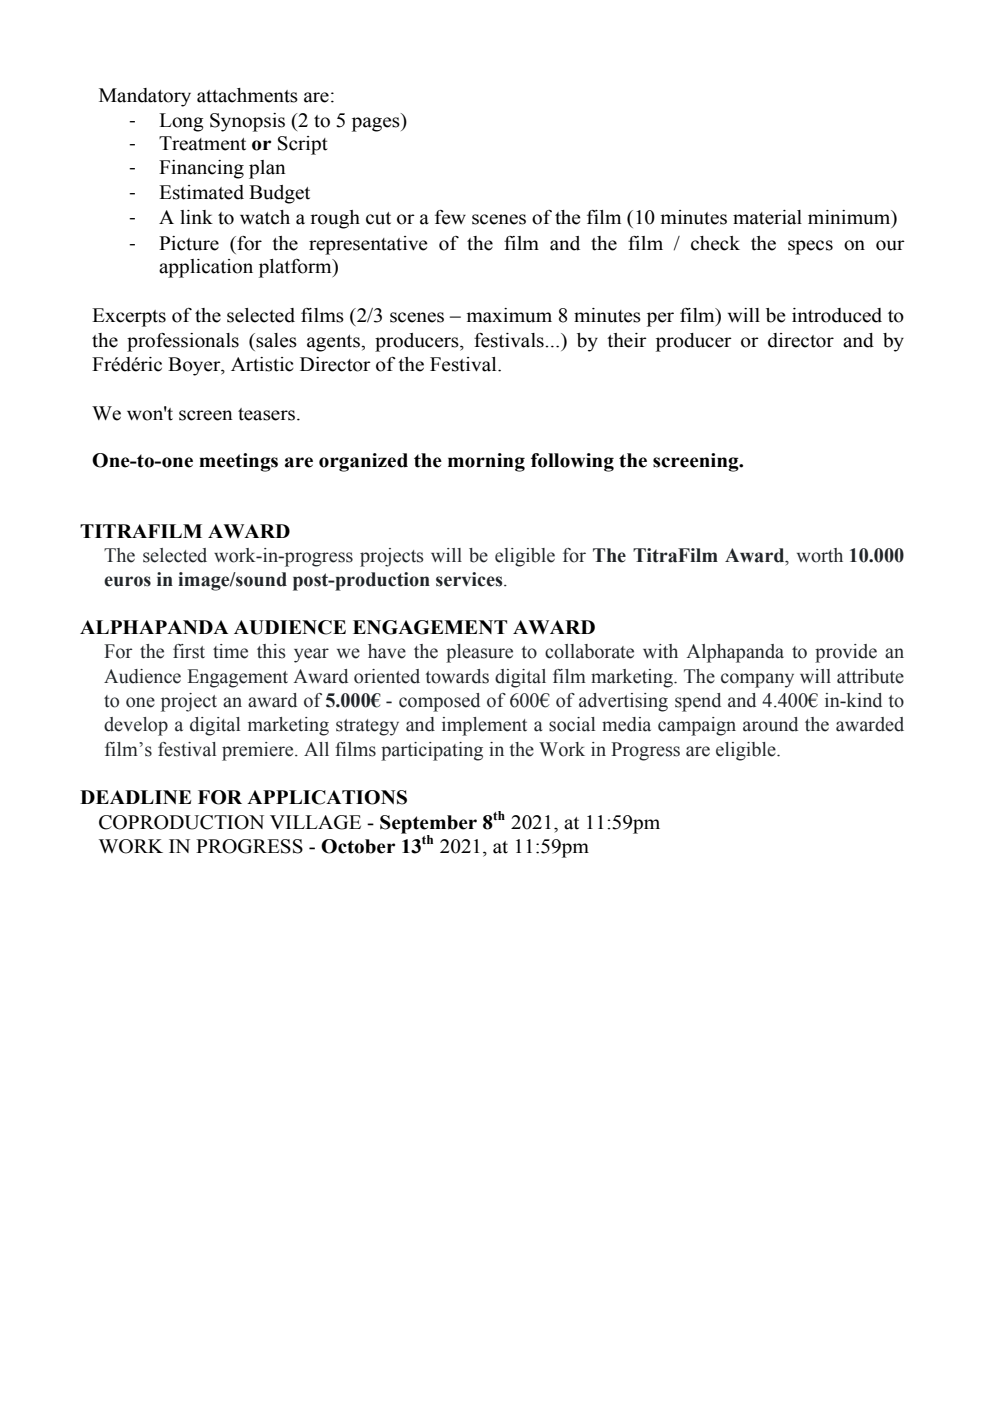 This image has height=1418, width=1003. I want to click on services, so click(470, 579).
